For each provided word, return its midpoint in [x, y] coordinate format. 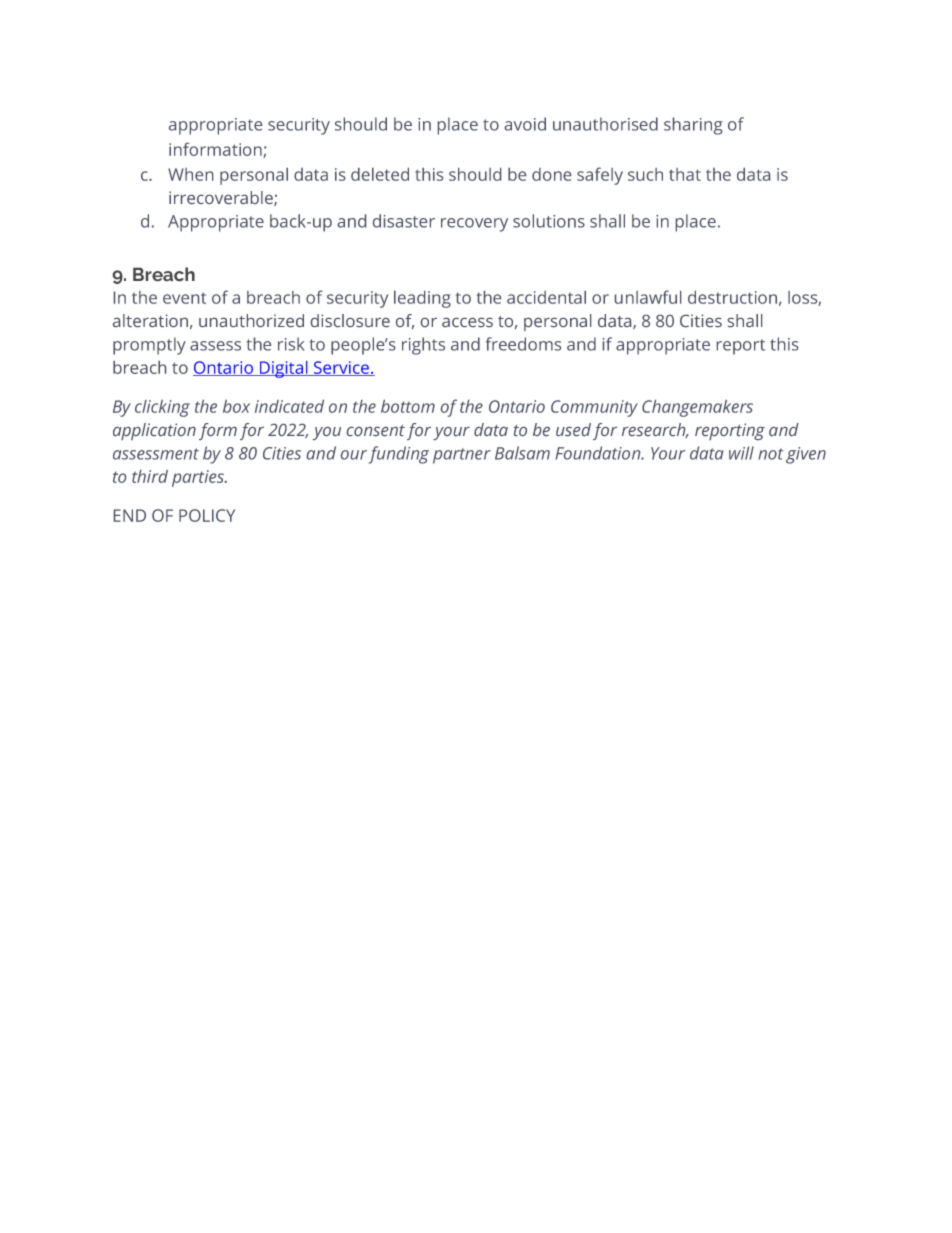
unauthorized [251, 320]
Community [594, 408]
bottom [408, 406]
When [190, 174]
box [236, 406]
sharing [693, 126]
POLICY [207, 515]
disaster [404, 221]
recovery [474, 225]
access [467, 322]
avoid [525, 124]
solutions [549, 221]
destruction [732, 297]
